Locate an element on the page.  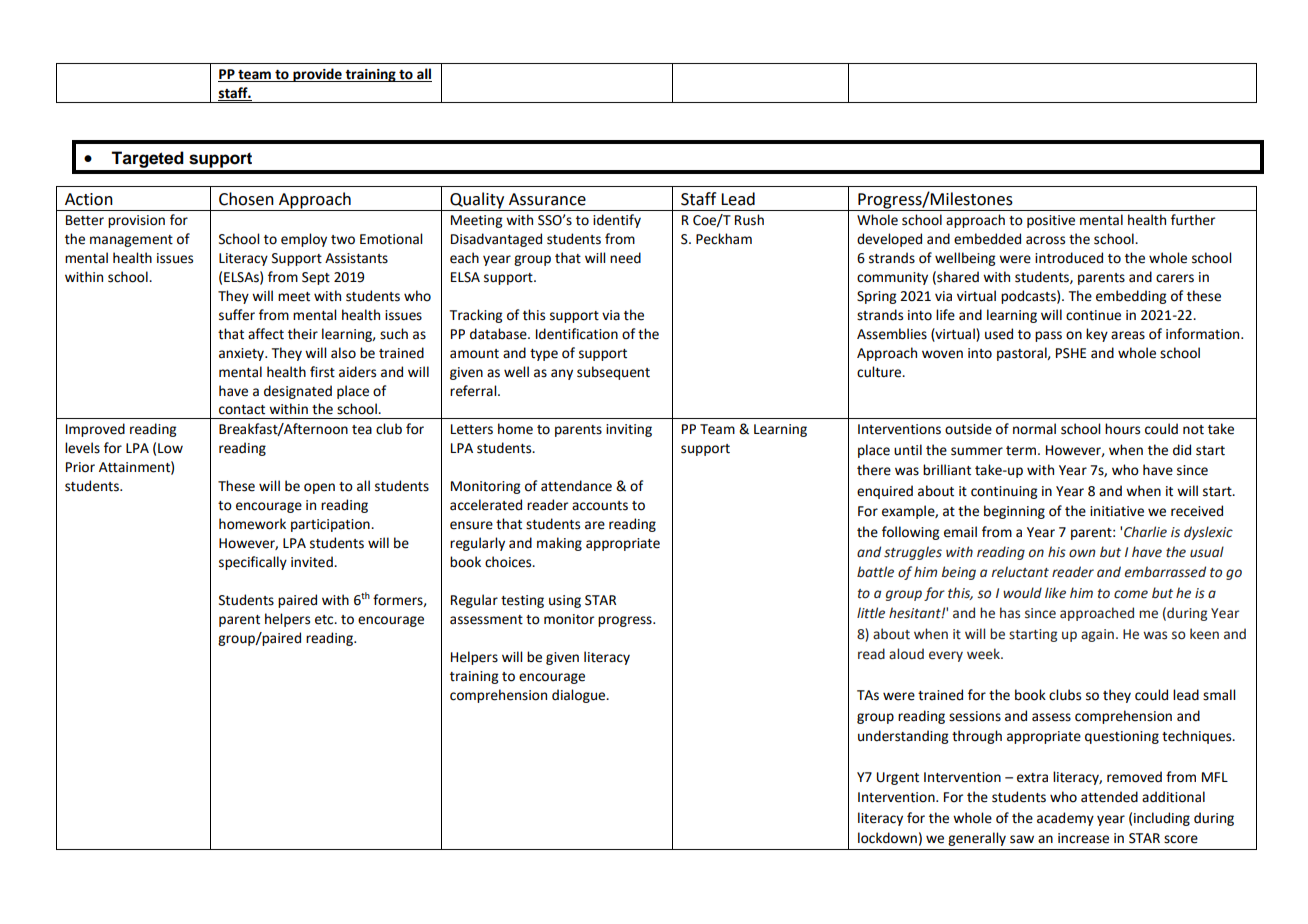
inviting is located at coordinates (629, 430).
